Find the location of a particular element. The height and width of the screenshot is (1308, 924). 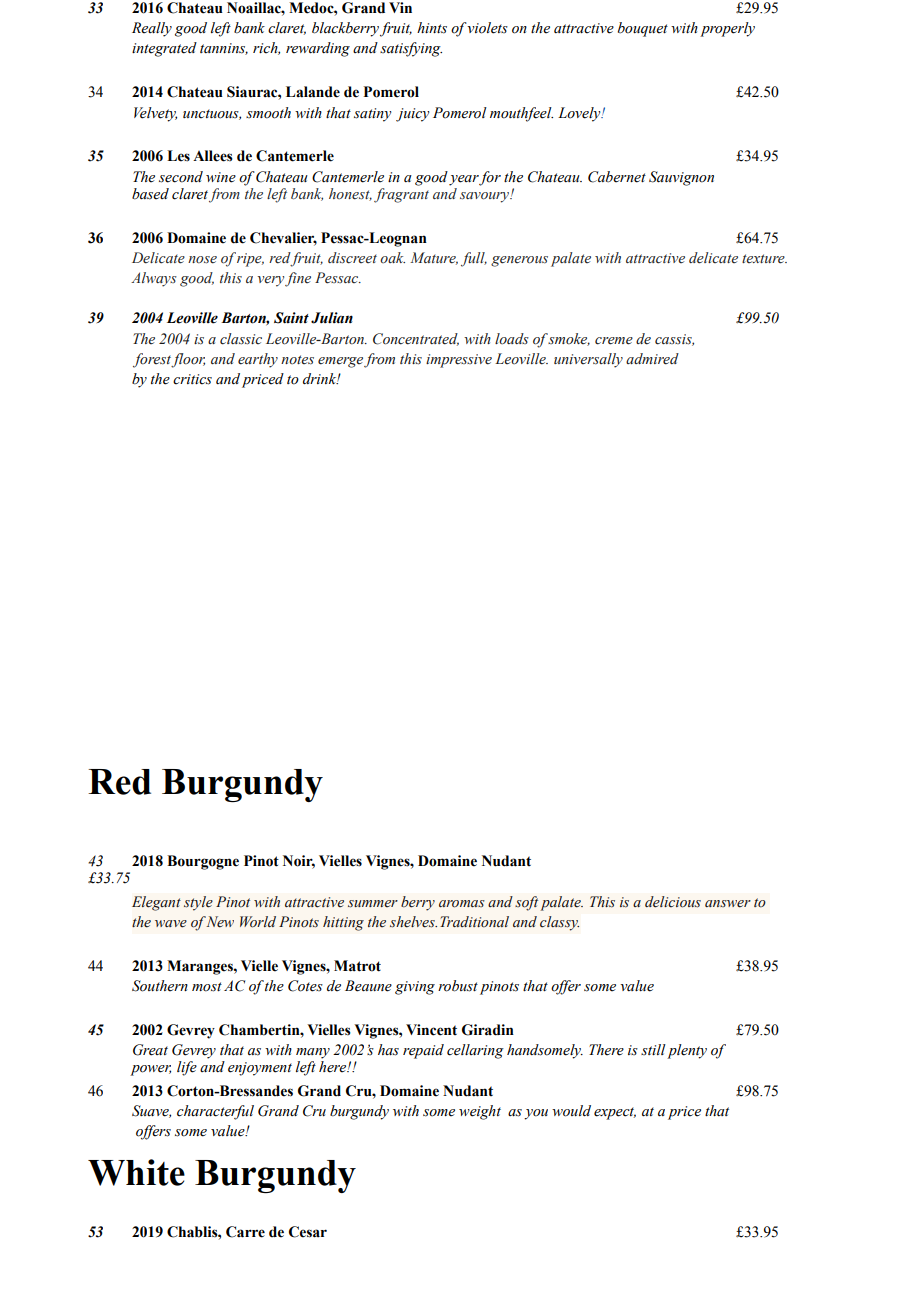

delicious is located at coordinates (673, 902).
